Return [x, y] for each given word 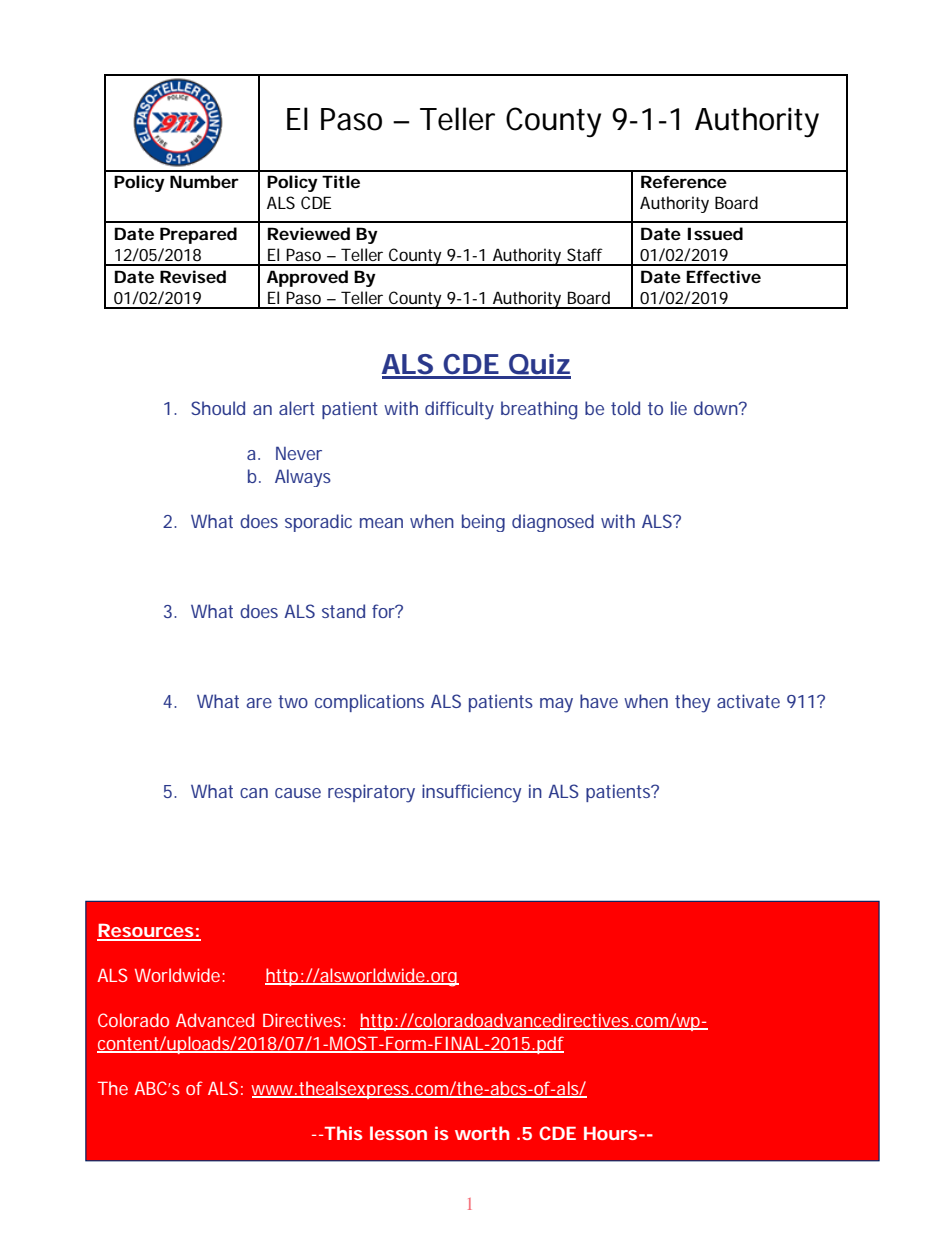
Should [218, 408]
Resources [146, 932]
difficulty [459, 410]
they [692, 703]
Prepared [198, 235]
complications [369, 703]
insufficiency [471, 793]
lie [679, 408]
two [293, 701]
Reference [684, 181]
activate [748, 701]
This [342, 1133]
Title [341, 181]
